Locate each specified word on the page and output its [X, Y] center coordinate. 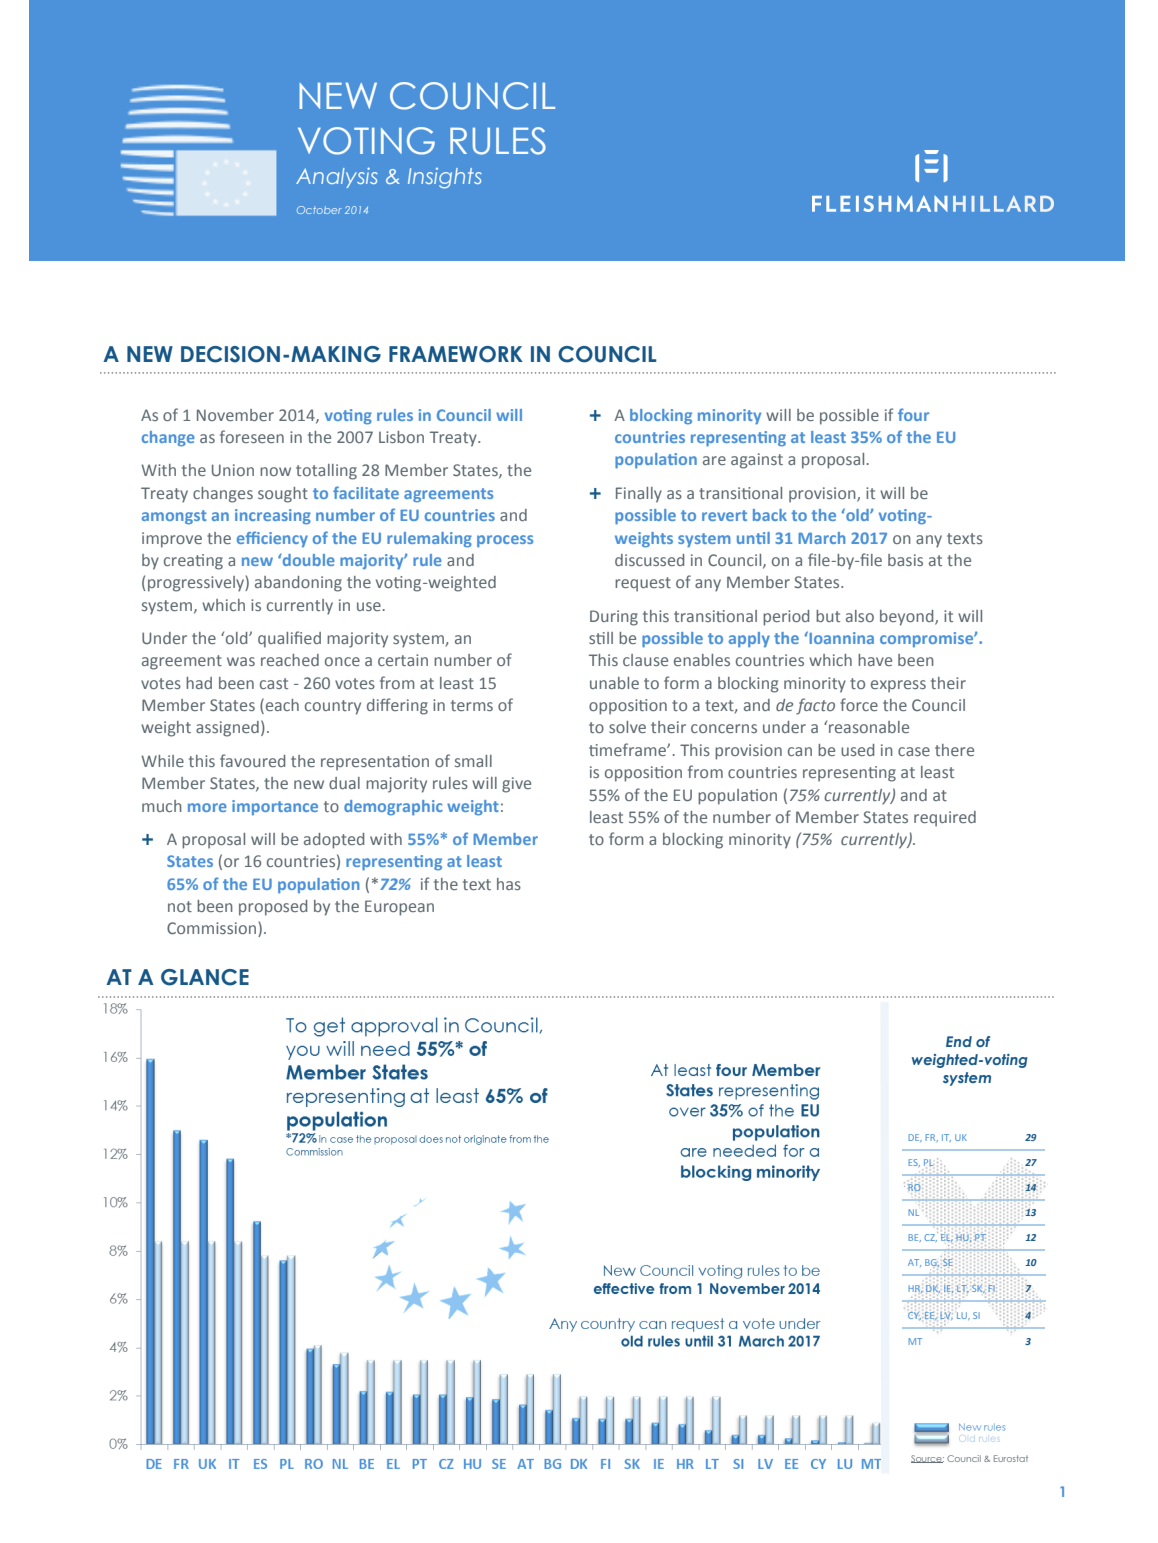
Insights [445, 178]
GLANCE [205, 977]
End [959, 1041]
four [913, 414]
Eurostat [1011, 1458]
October [319, 210]
